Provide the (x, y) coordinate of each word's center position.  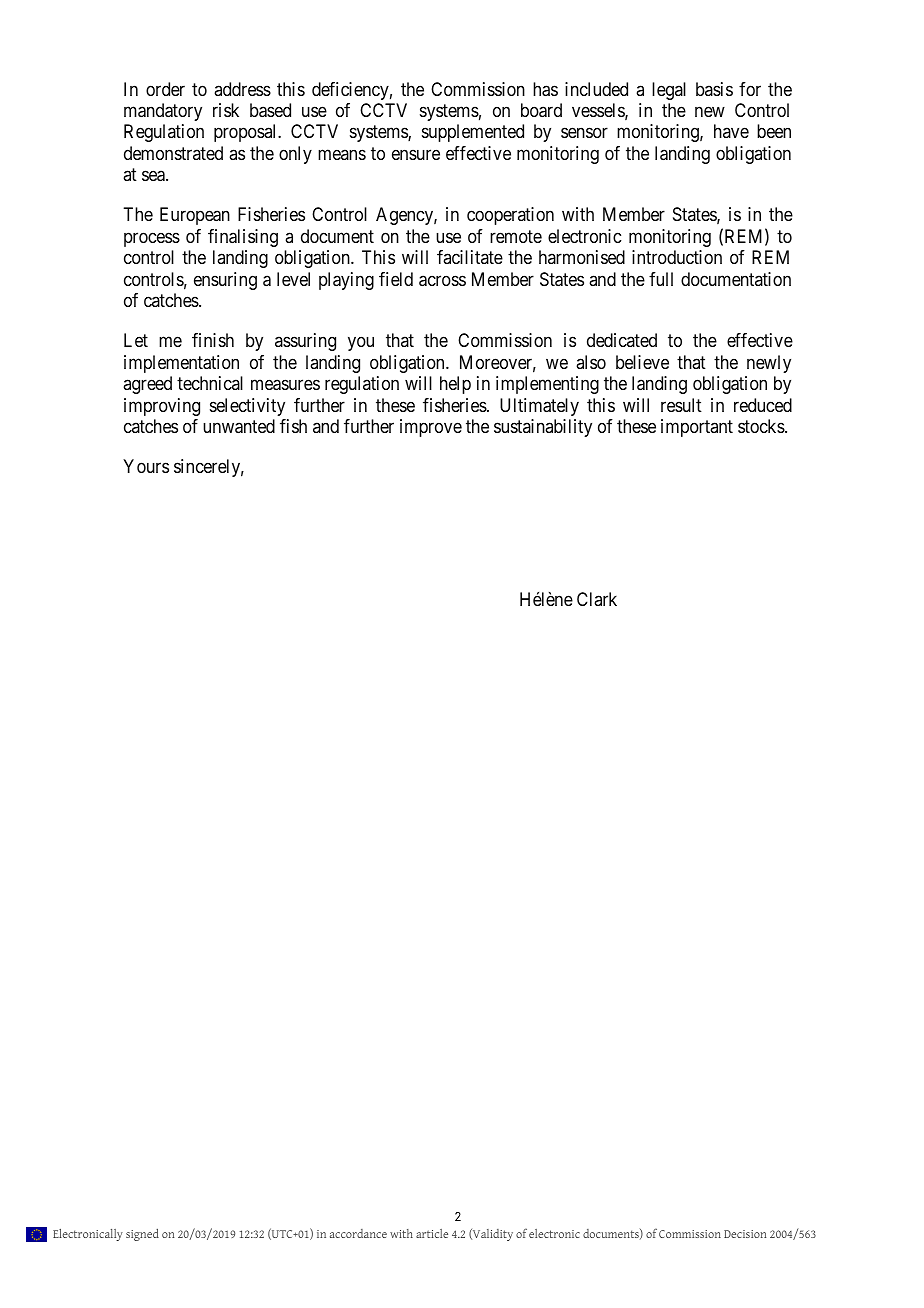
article (432, 1233)
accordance (358, 1233)
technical (210, 383)
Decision (745, 1234)
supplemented (473, 133)
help (455, 385)
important (697, 428)
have (731, 131)
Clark (597, 599)
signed (142, 1234)
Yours (146, 466)
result (681, 405)
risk (226, 110)
